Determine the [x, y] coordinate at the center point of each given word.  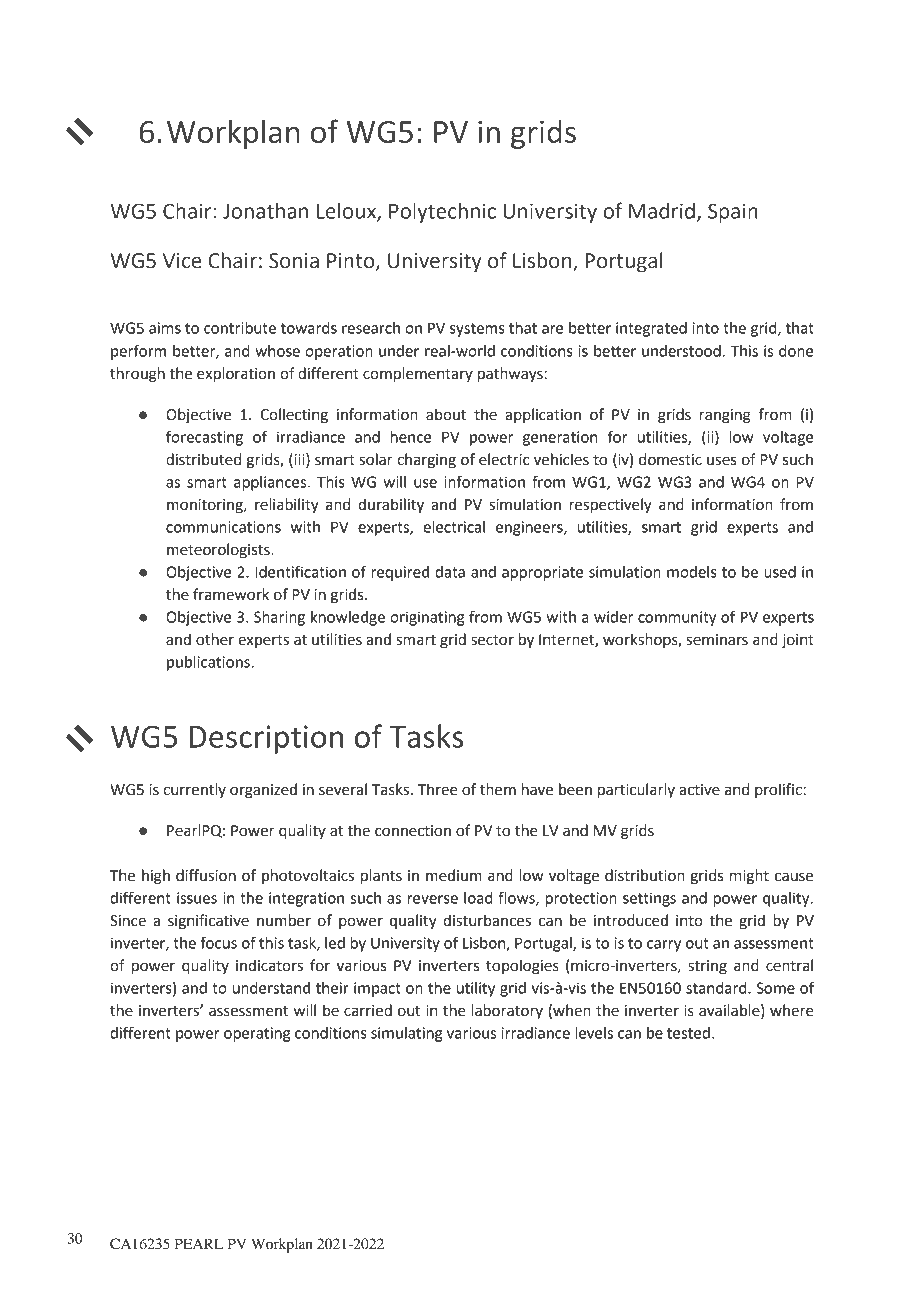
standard [717, 988]
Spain [733, 213]
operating [257, 1034]
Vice [182, 261]
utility [476, 989]
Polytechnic [442, 213]
